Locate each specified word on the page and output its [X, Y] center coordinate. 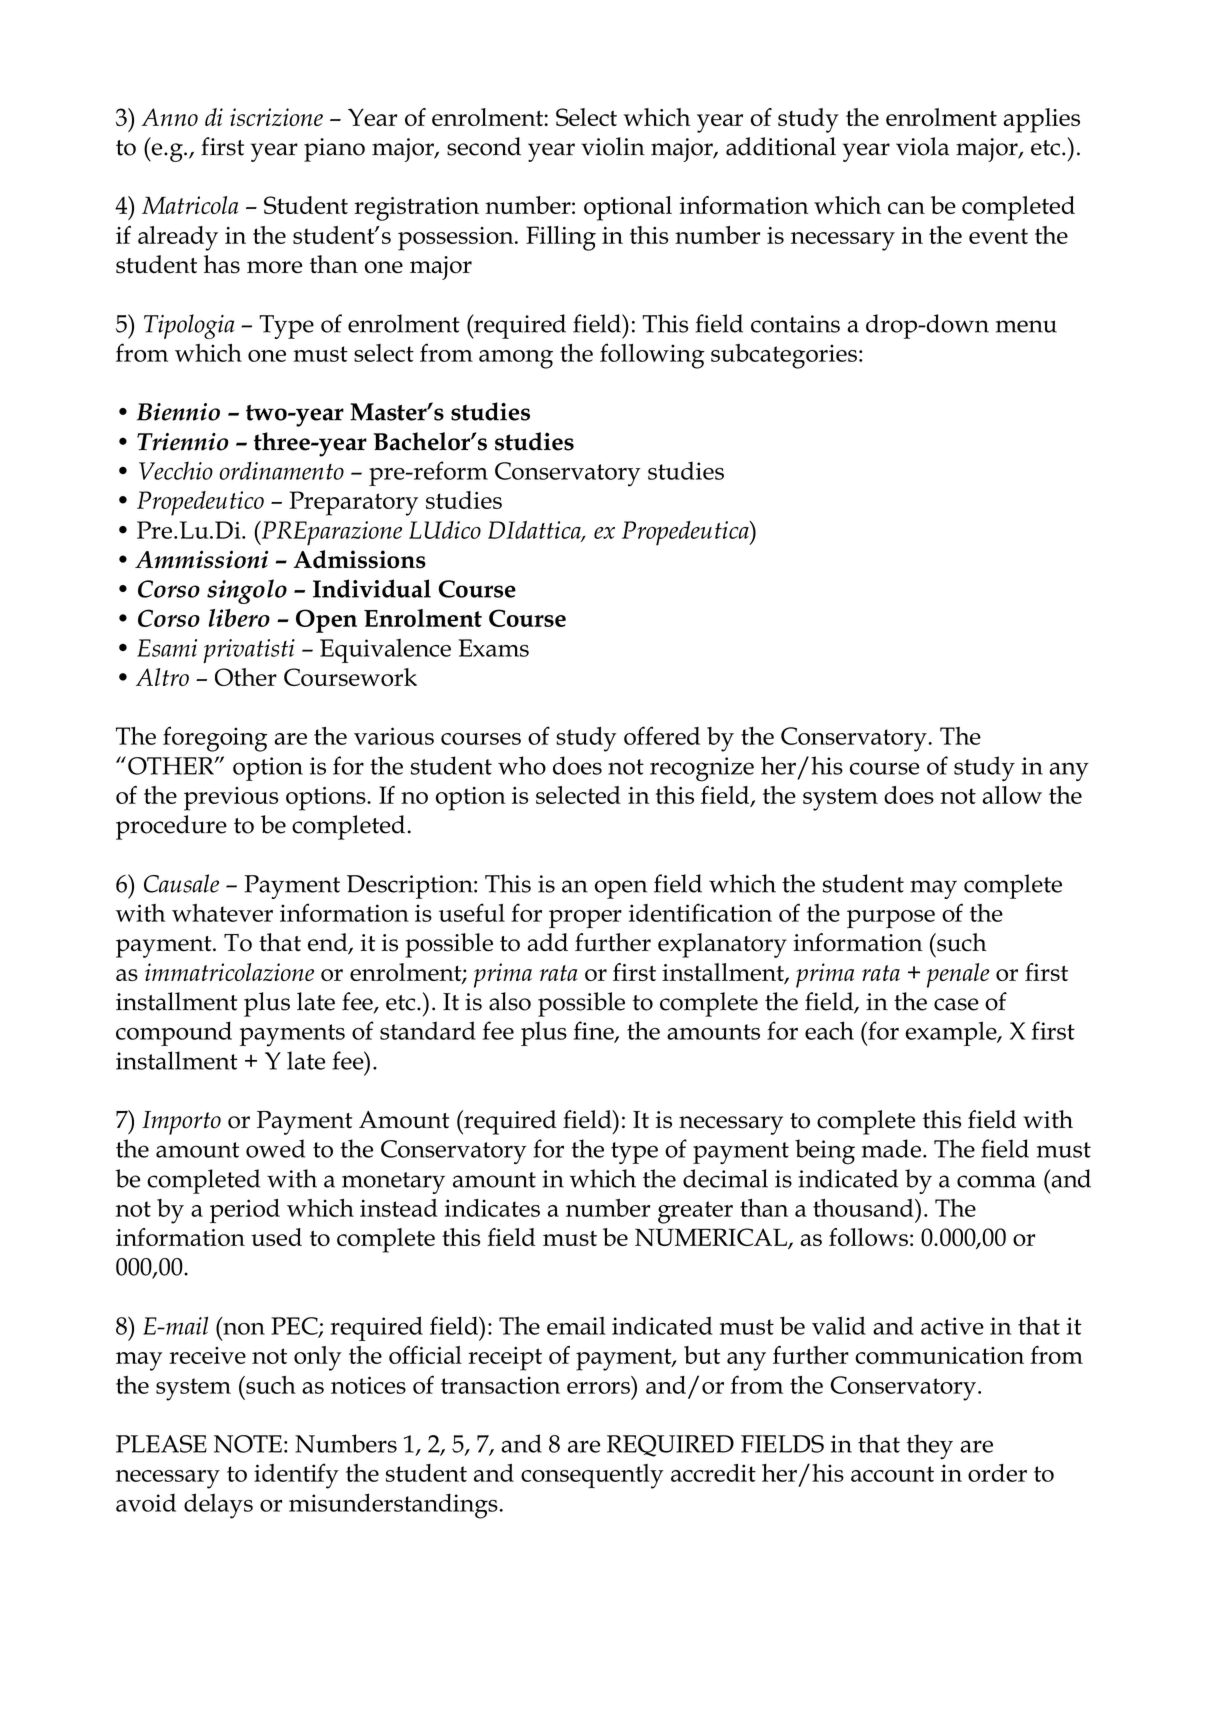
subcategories [784, 356]
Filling [561, 238]
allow [1012, 795]
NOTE [248, 1444]
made [893, 1148]
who [522, 765]
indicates [492, 1208]
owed [275, 1148]
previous [231, 799]
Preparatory [353, 503]
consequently [592, 1476]
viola [922, 146]
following [652, 356]
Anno [170, 117]
